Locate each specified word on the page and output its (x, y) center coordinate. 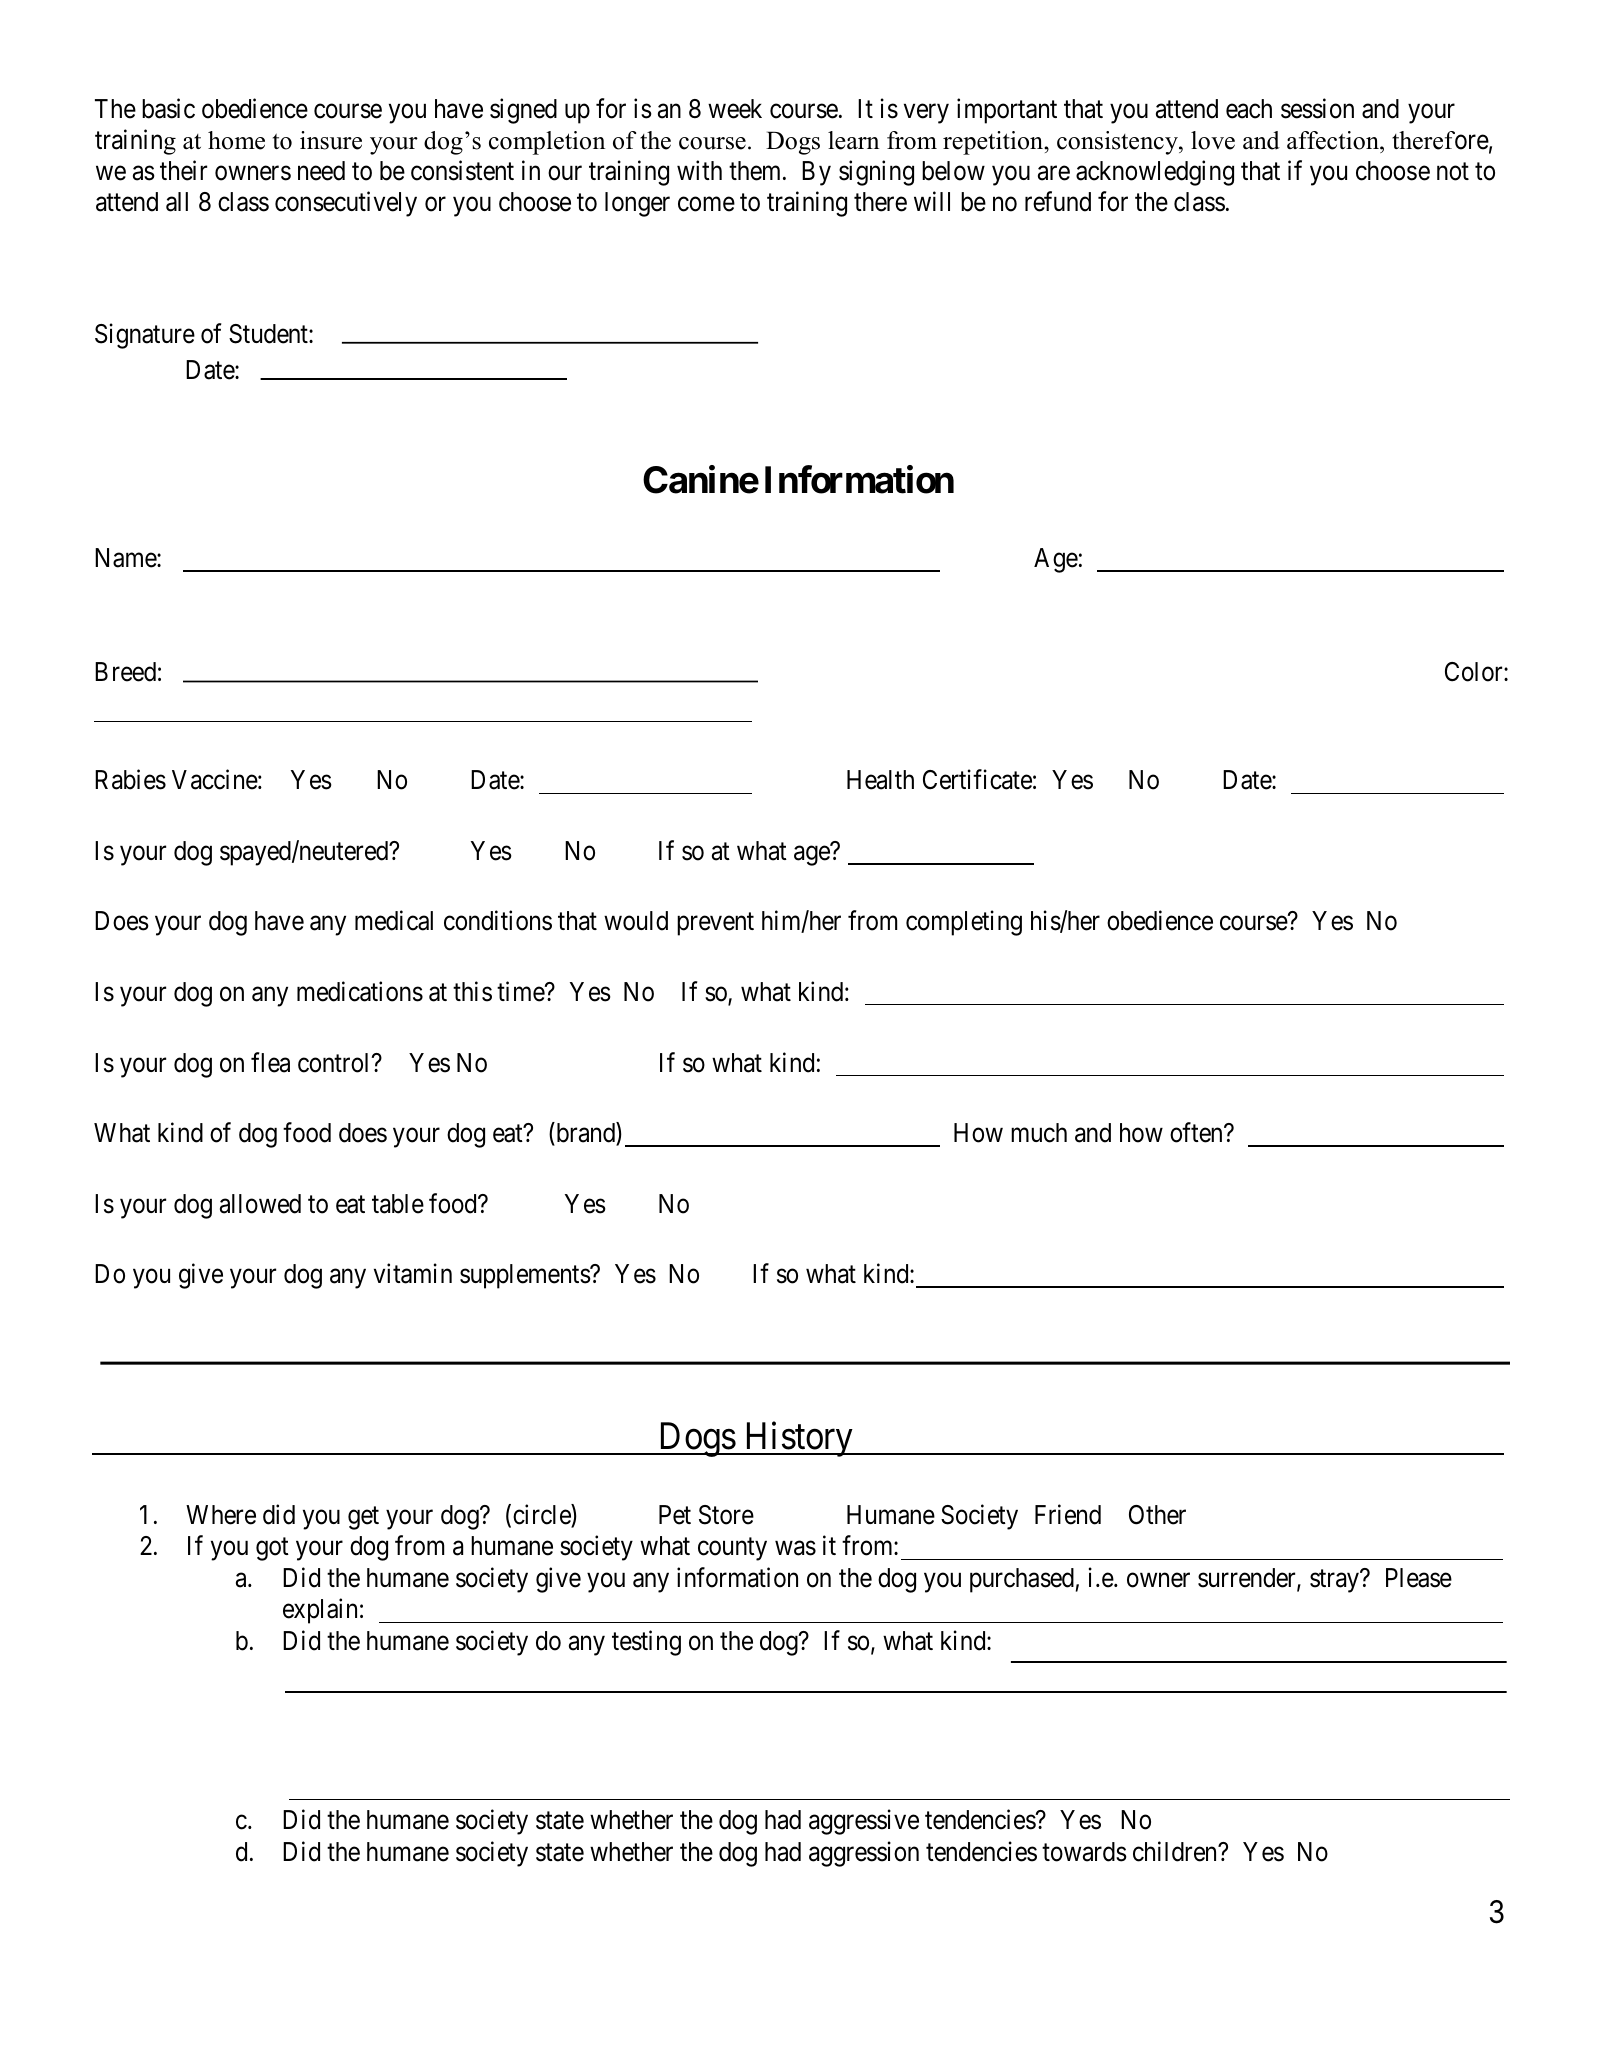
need (321, 171)
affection (1334, 140)
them (756, 171)
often (1197, 1132)
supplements (525, 1276)
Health (880, 780)
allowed (260, 1204)
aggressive (864, 1822)
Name (126, 558)
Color (1475, 672)
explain (320, 1611)
